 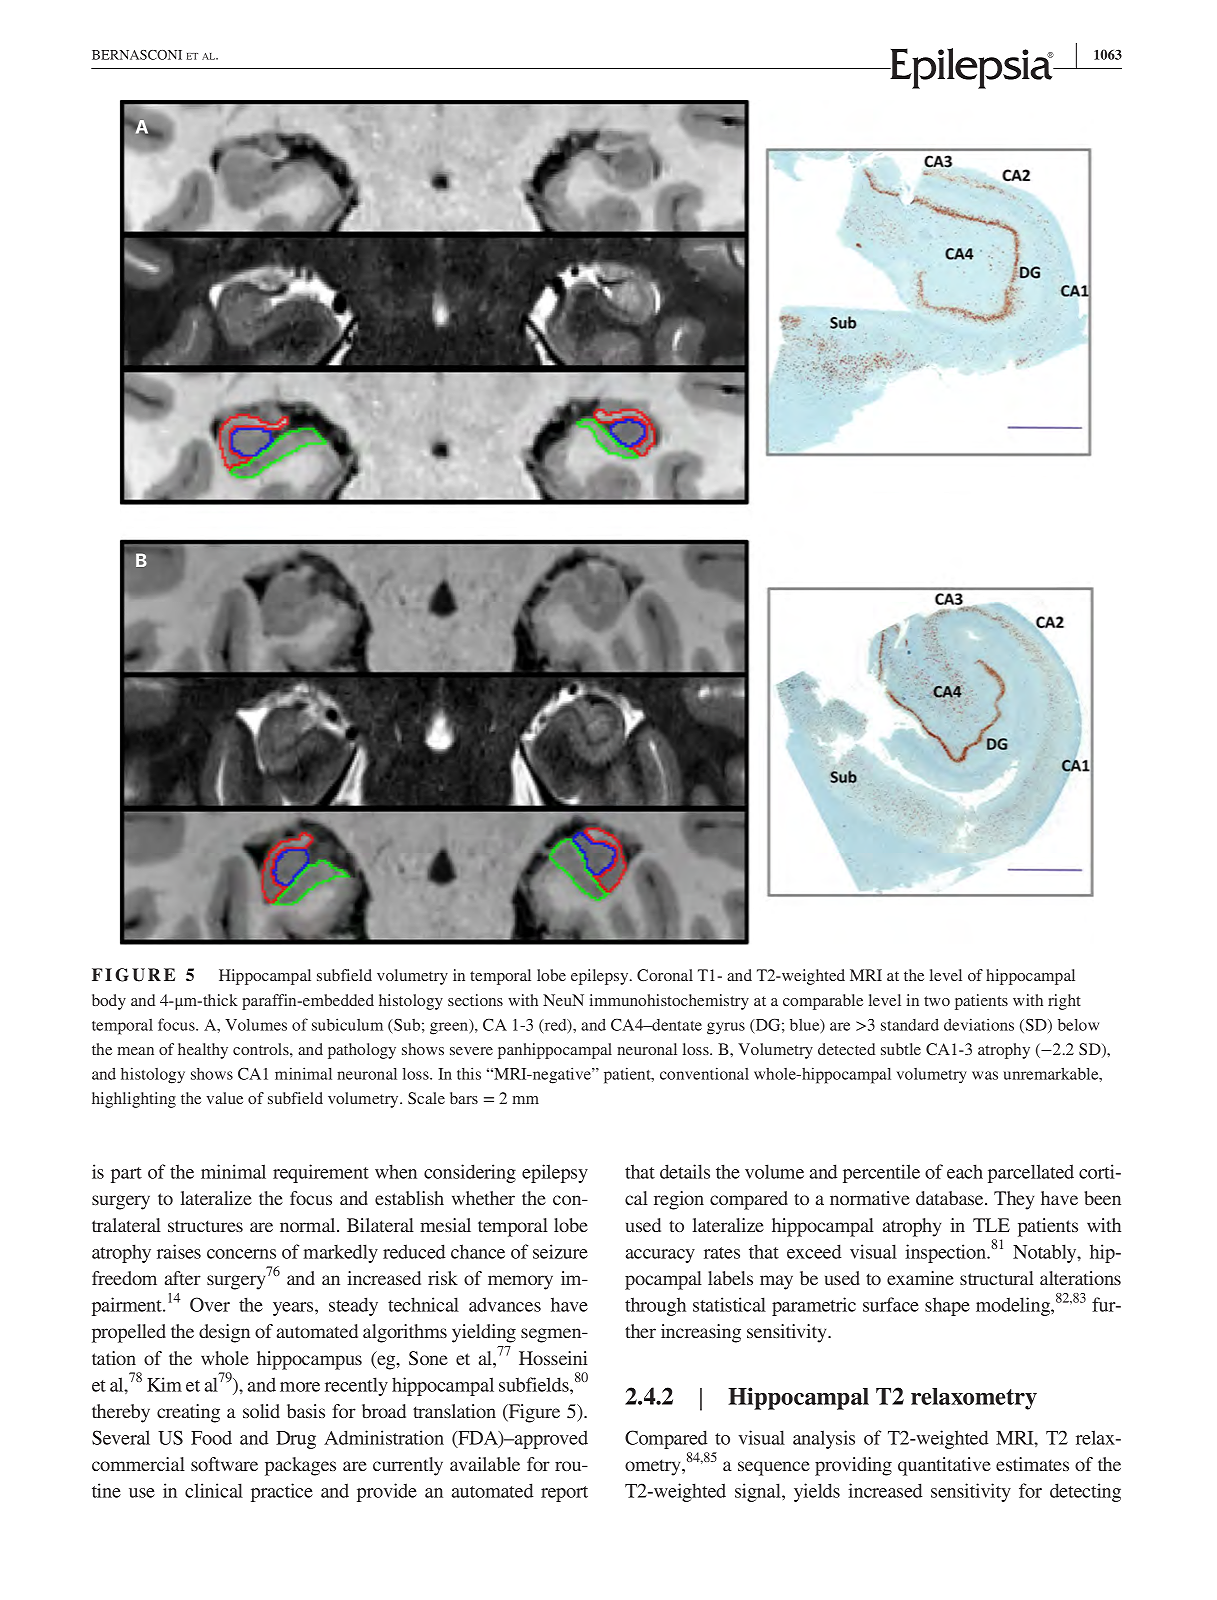 What do you see at coordinates (224, 1333) in the screenshot?
I see `design` at bounding box center [224, 1333].
